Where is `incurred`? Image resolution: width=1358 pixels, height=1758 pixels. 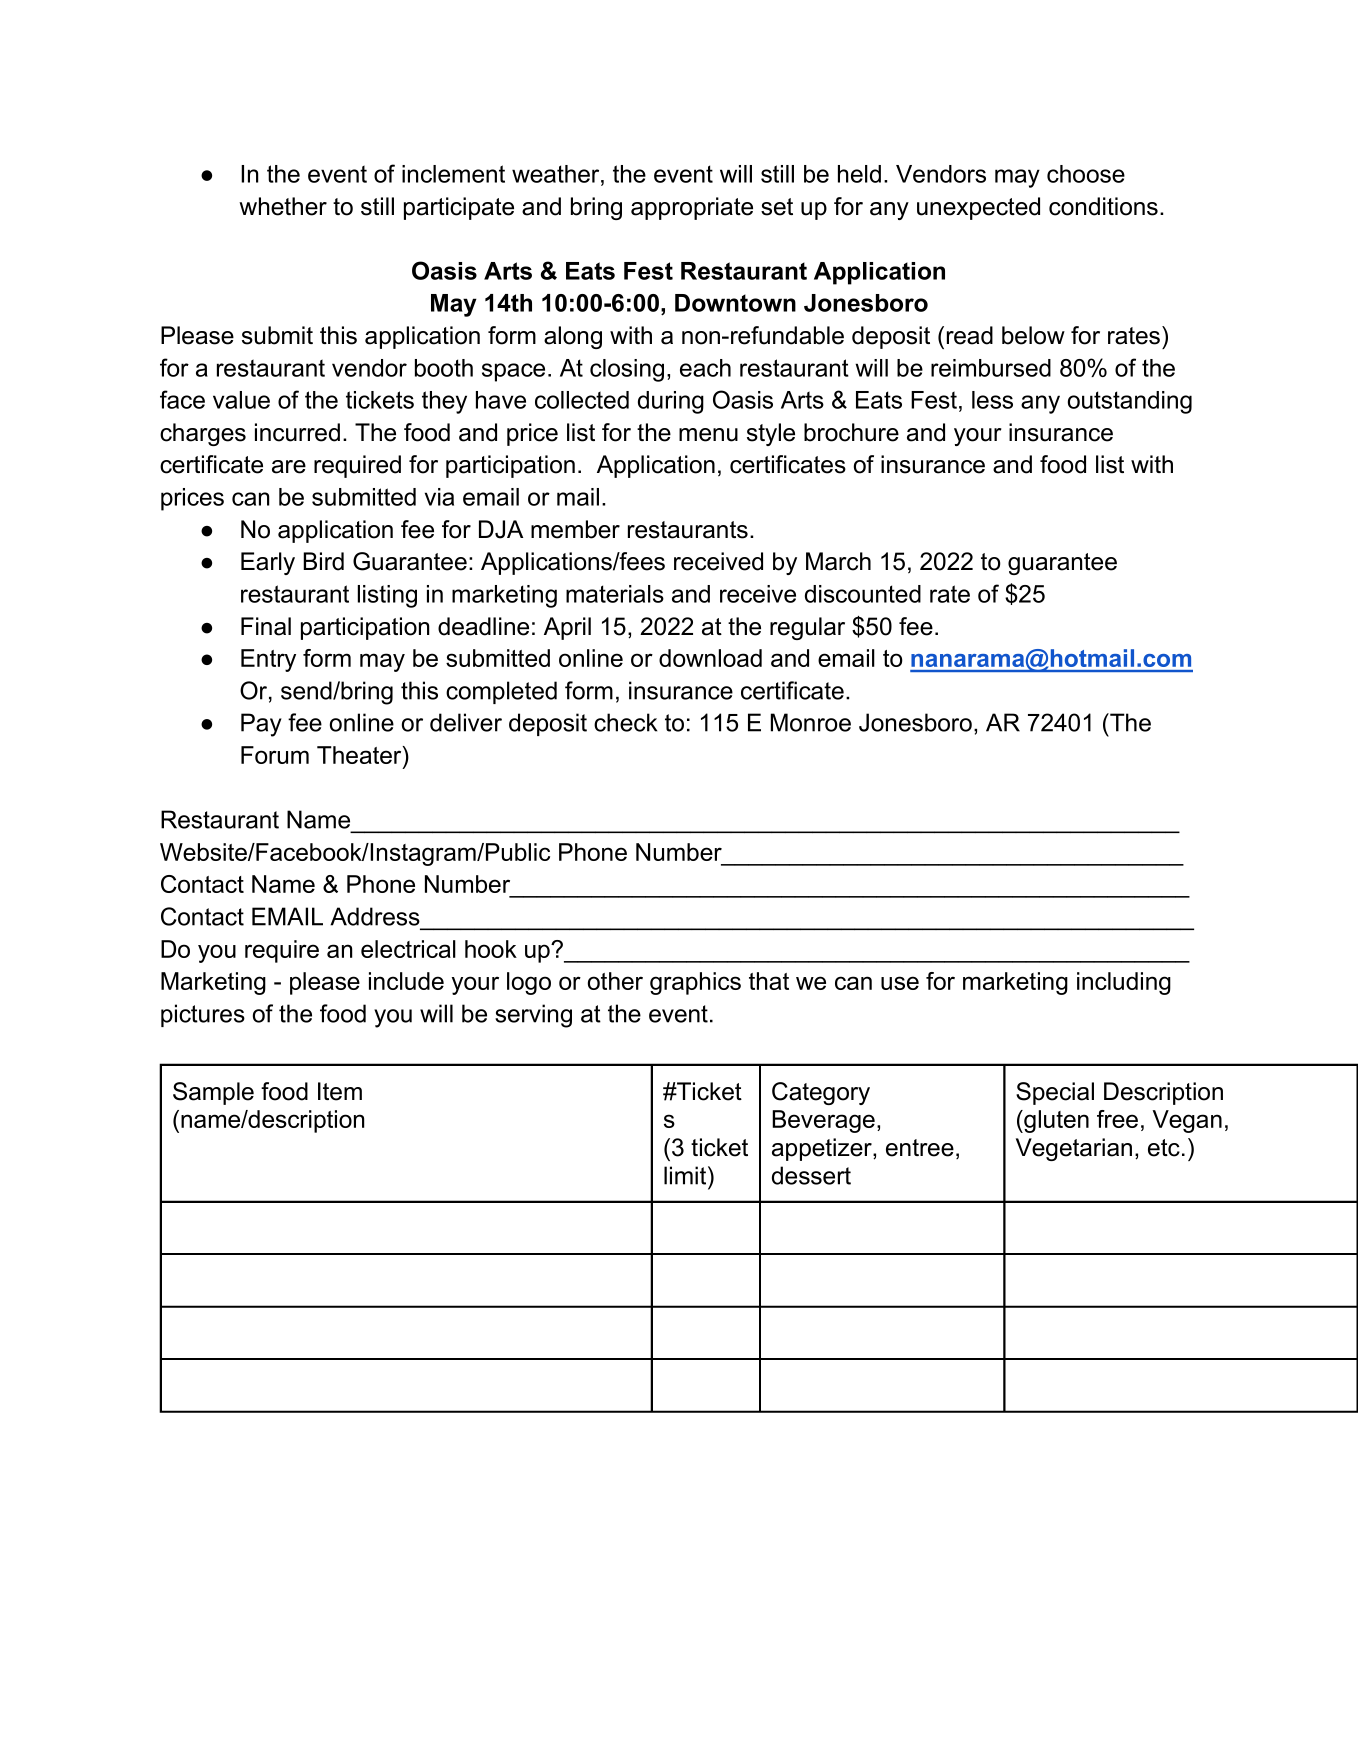
incurred is located at coordinates (297, 432).
